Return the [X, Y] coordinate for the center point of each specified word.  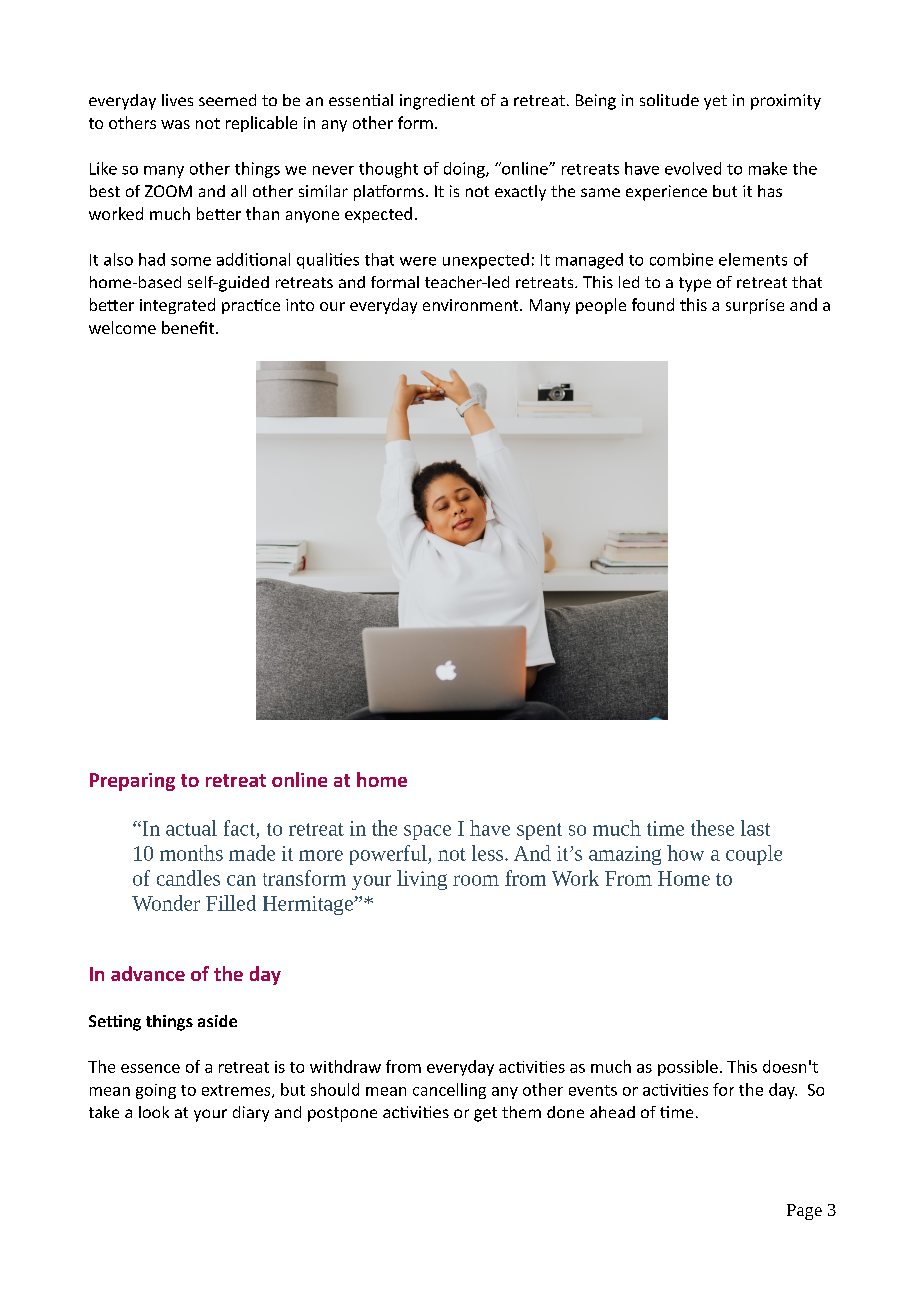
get [485, 1114]
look [154, 1112]
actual [191, 828]
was [175, 124]
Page [804, 1212]
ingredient [437, 102]
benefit [189, 327]
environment [472, 305]
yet [715, 102]
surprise [755, 306]
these [712, 828]
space [427, 832]
